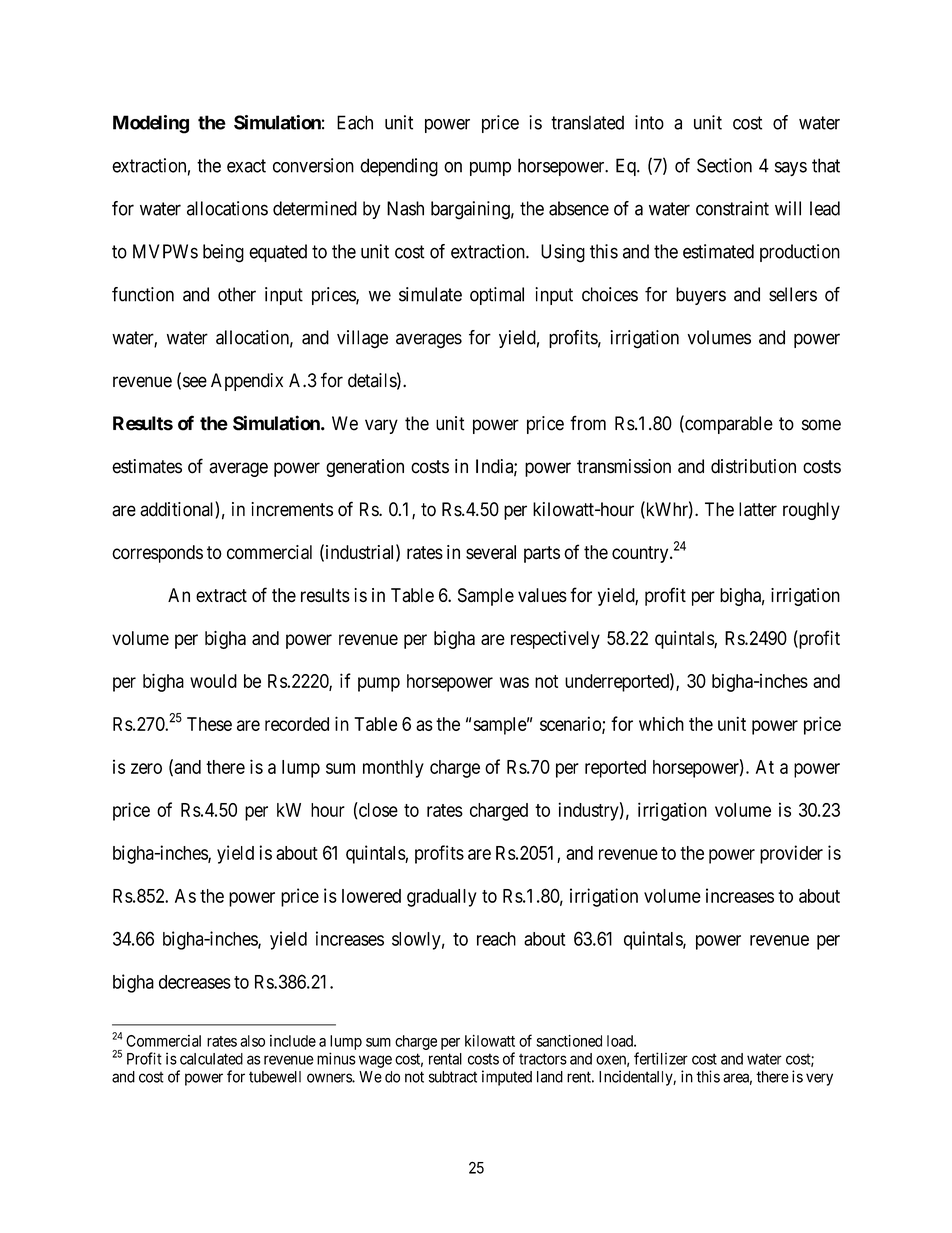 This image has height=1233, width=952. I want to click on values, so click(542, 595).
